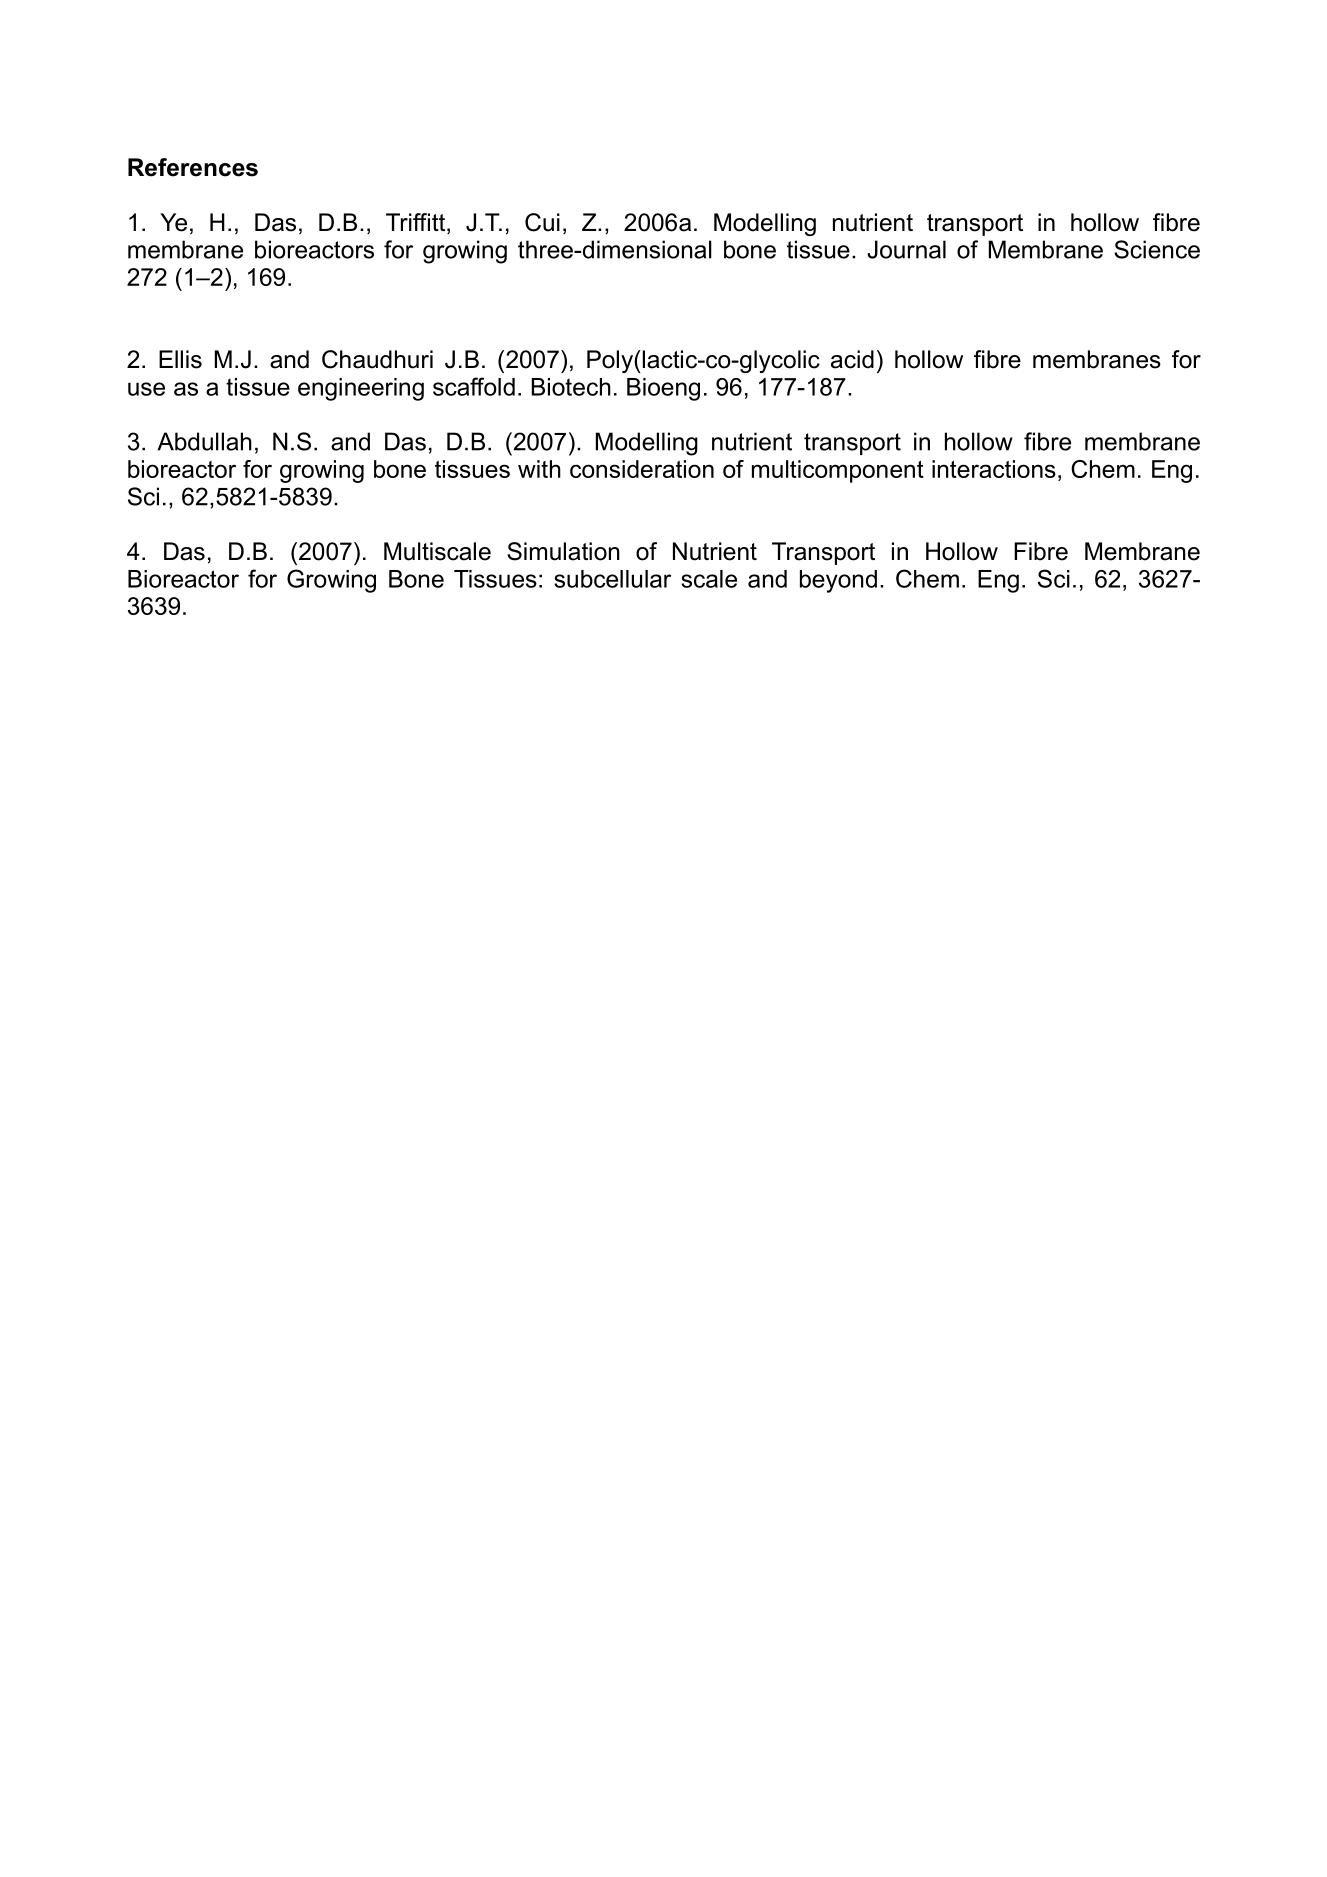 This screenshot has width=1327, height=1877. What do you see at coordinates (906, 249) in the screenshot?
I see `Journal` at bounding box center [906, 249].
